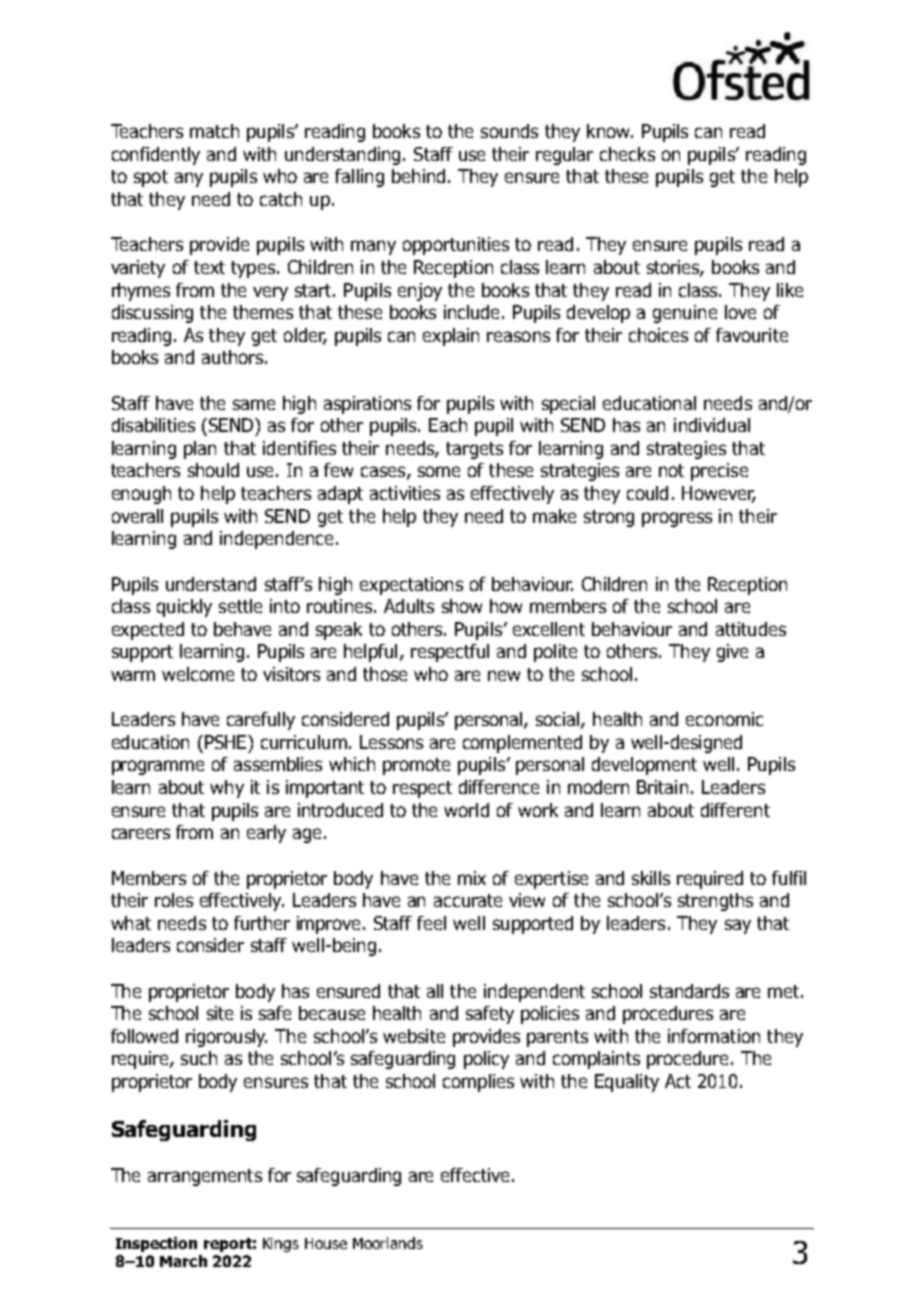 This image has width=924, height=1310. Describe the element at coordinates (183, 1261) in the image. I see `March` at that location.
